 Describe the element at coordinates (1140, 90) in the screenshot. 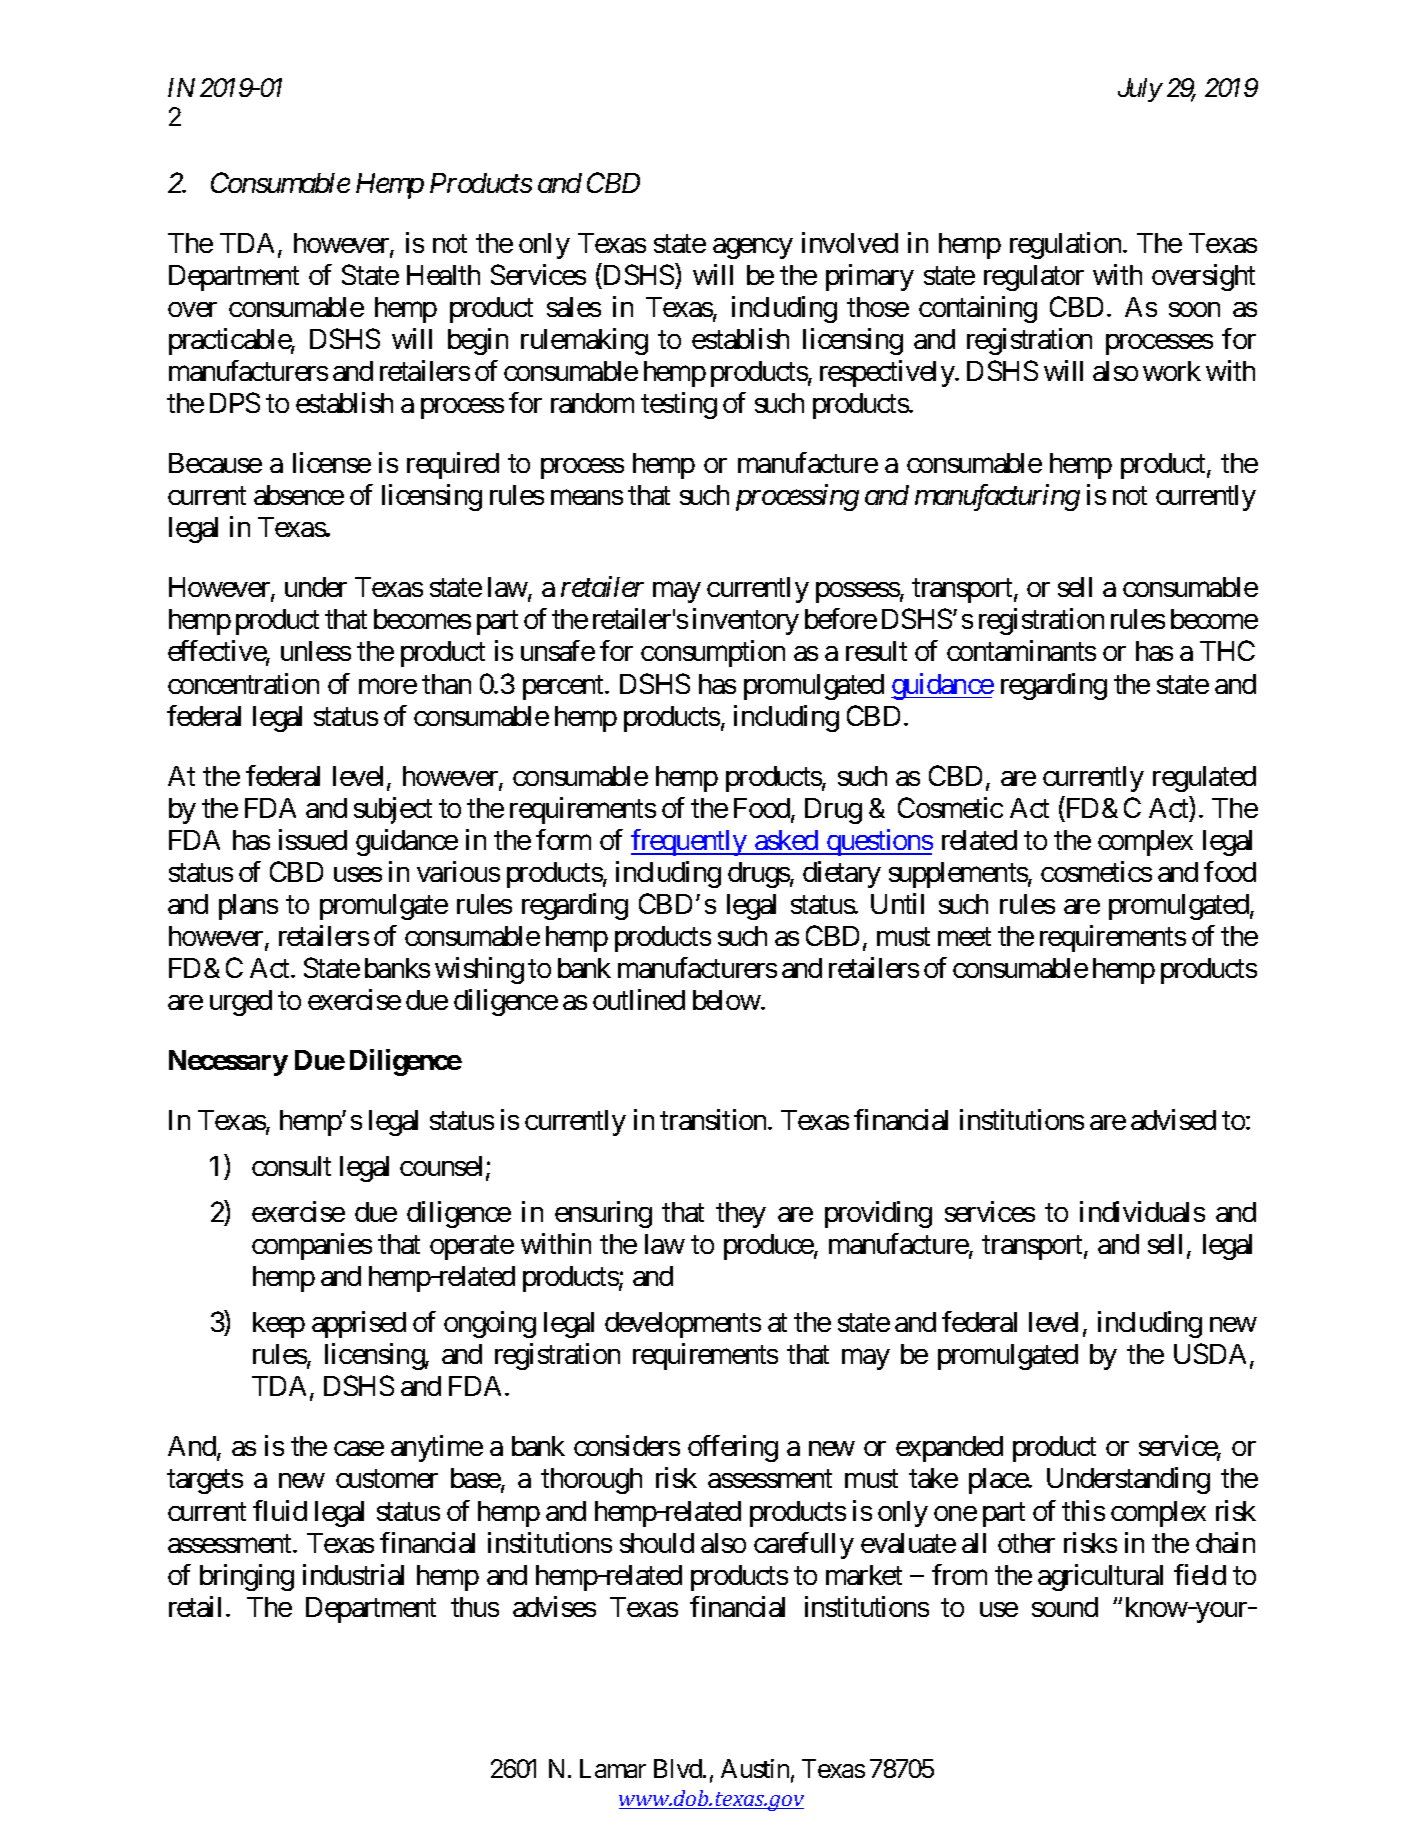

I see `July` at that location.
